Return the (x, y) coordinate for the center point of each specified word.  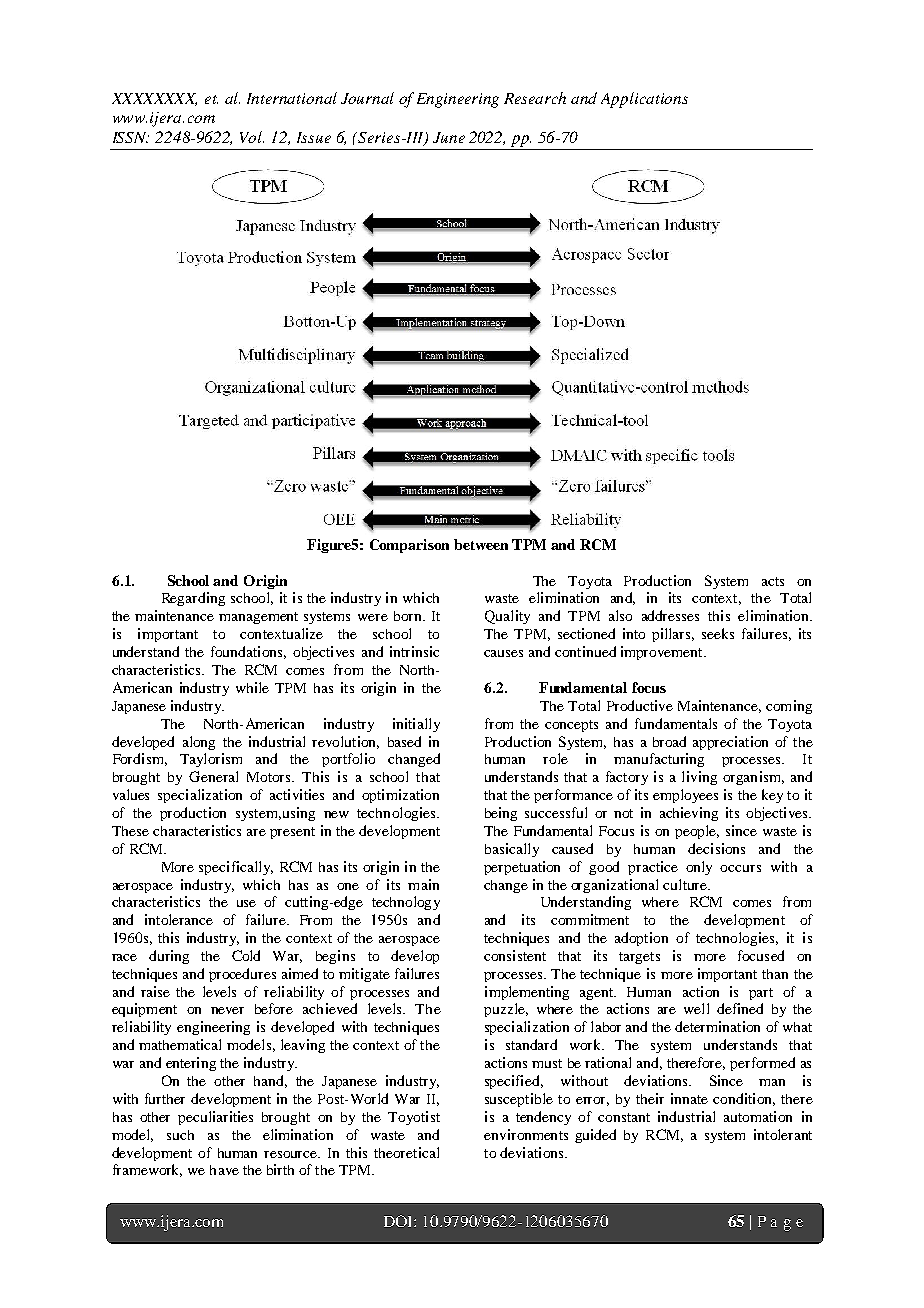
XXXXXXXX (154, 99)
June (449, 137)
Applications (644, 100)
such (180, 1135)
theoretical (406, 1152)
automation (758, 1116)
